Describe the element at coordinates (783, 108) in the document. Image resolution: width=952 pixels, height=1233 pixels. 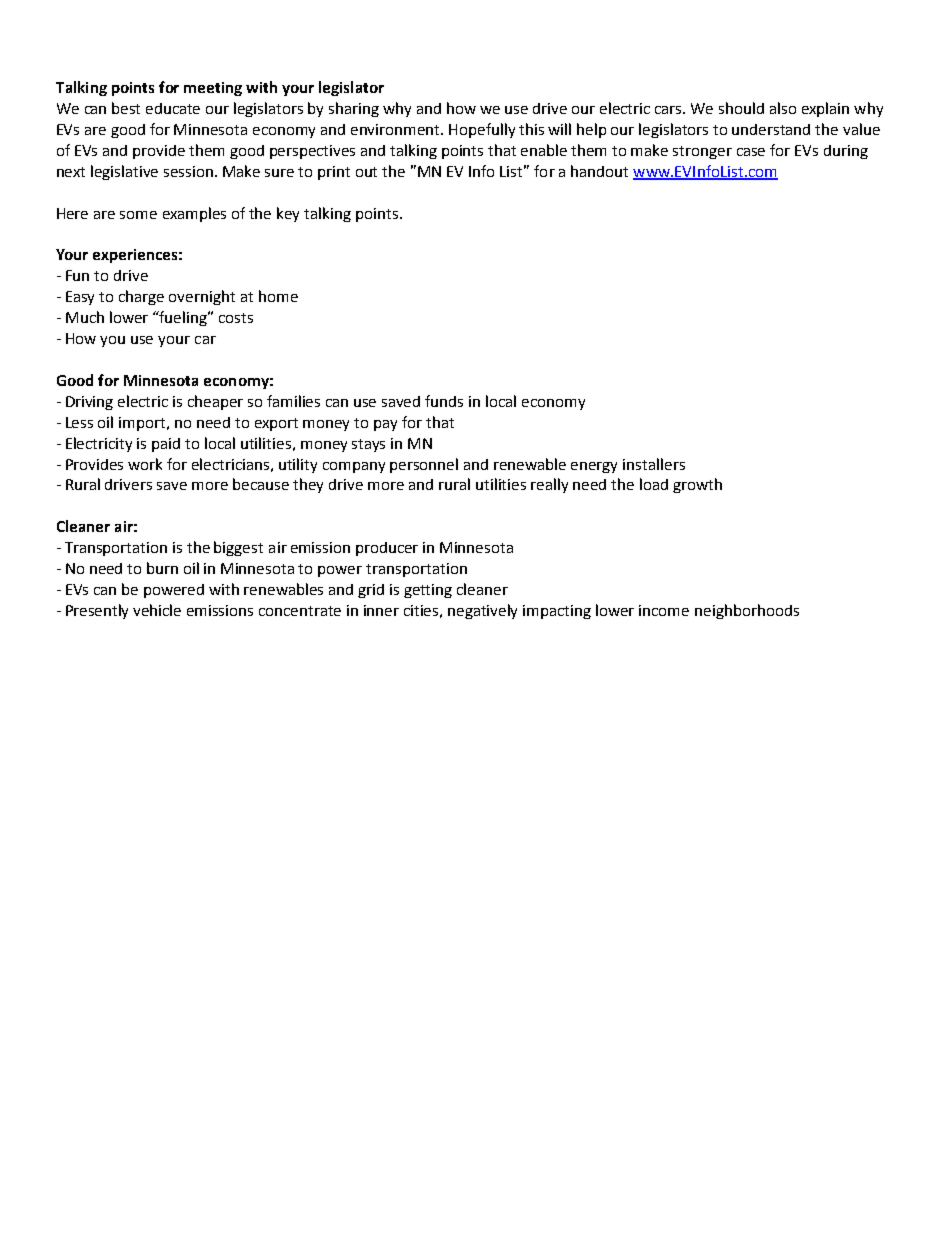
I see `also` at that location.
